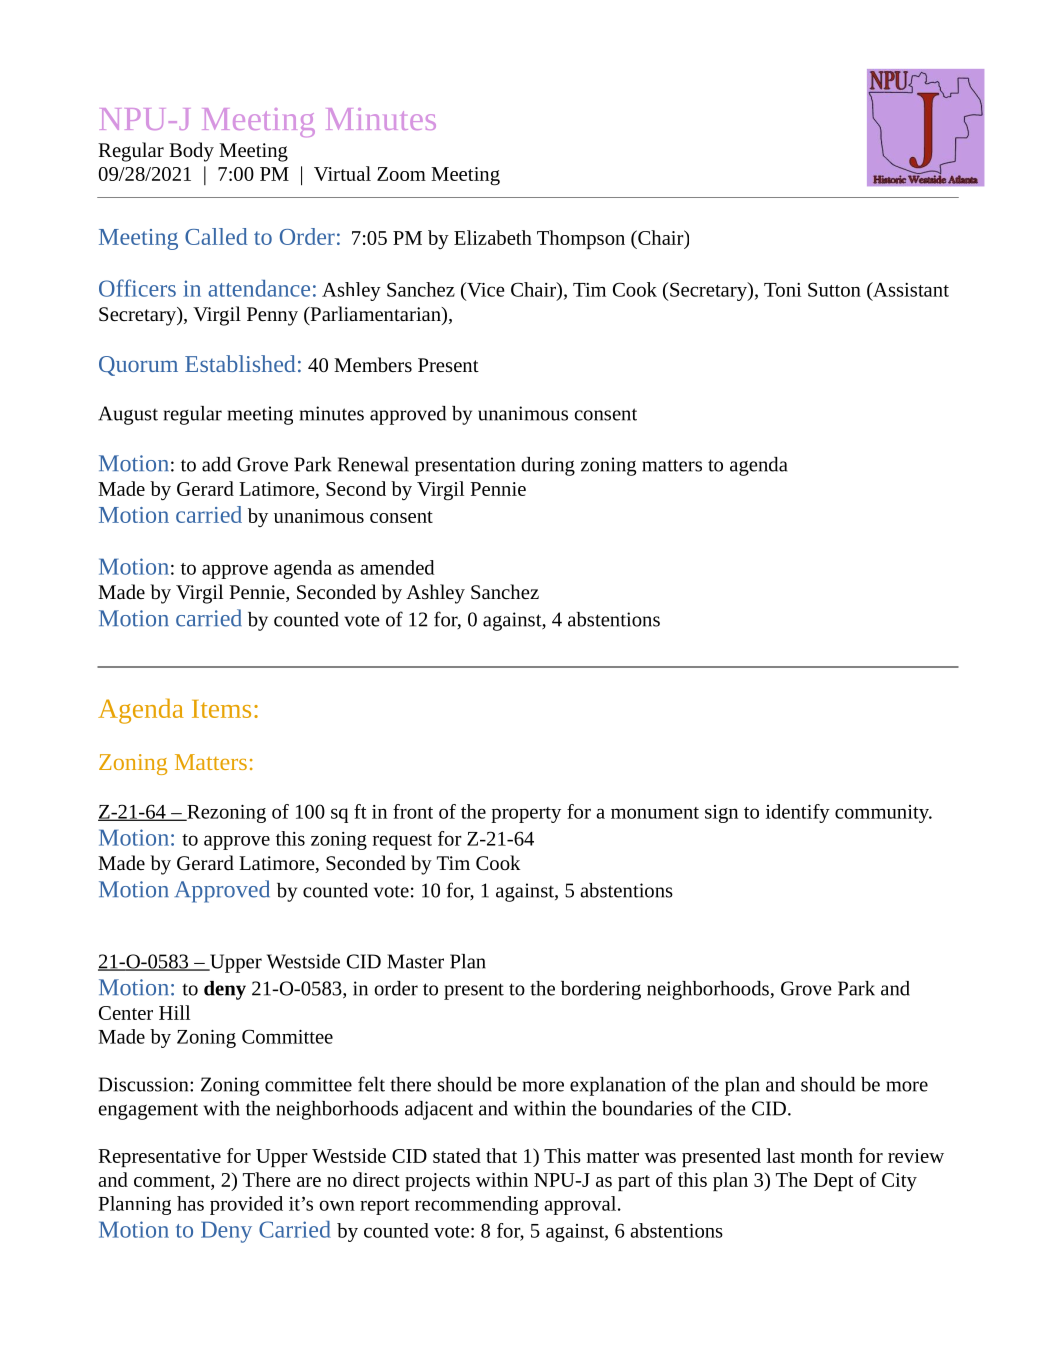  What do you see at coordinates (834, 289) in the page?
I see `Sutton` at bounding box center [834, 289].
